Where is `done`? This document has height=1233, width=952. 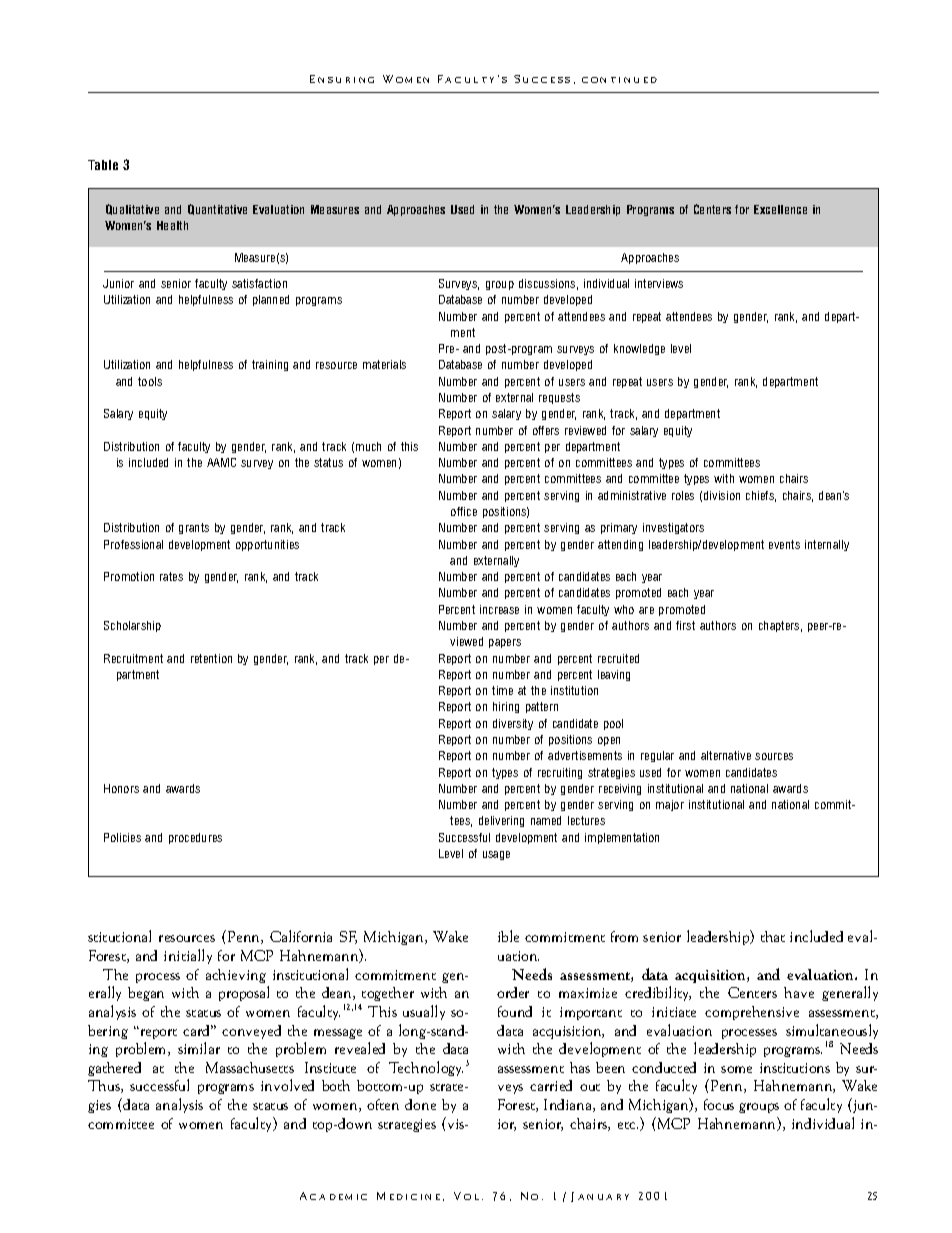 done is located at coordinates (420, 1104).
